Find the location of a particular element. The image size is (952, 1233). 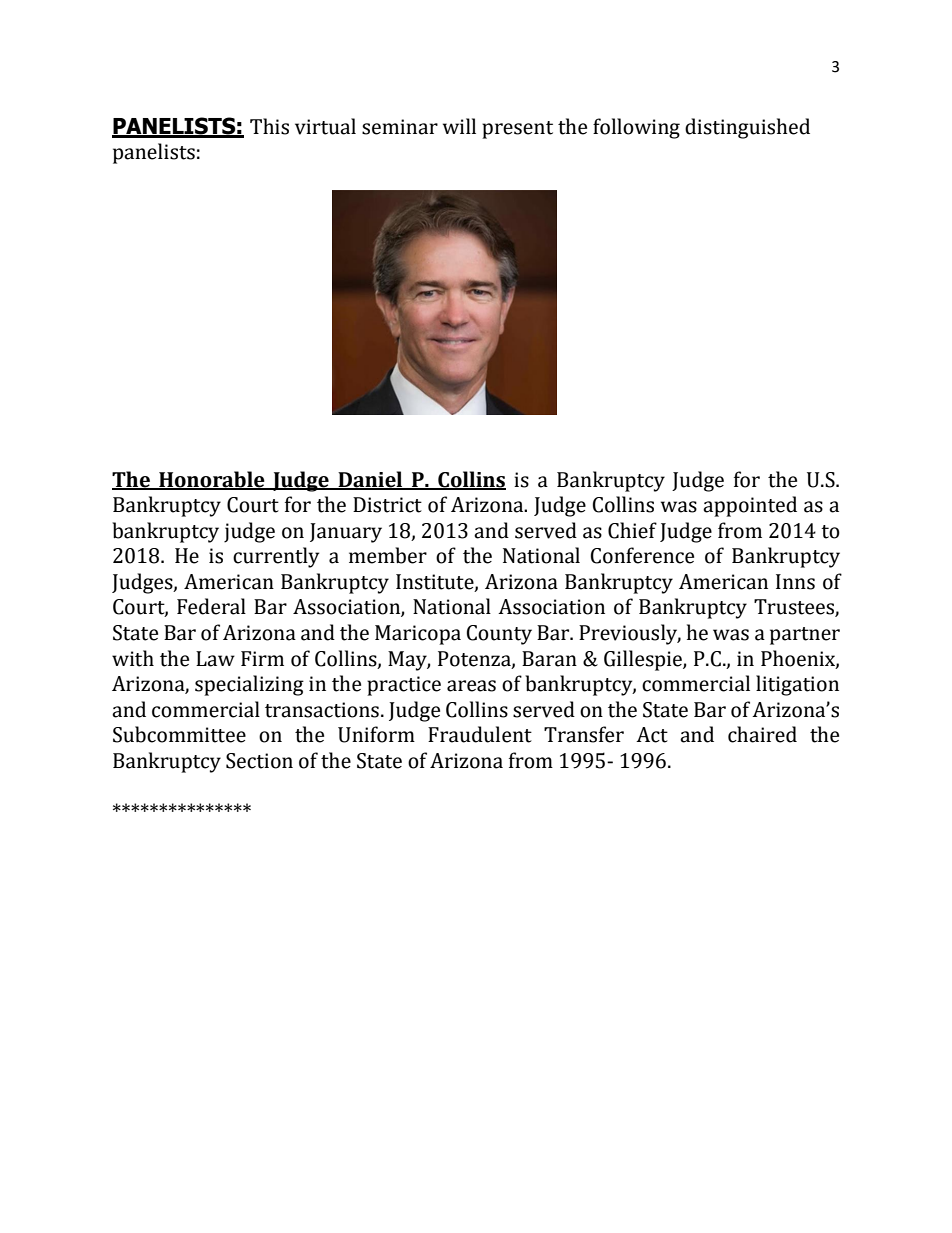

appointed is located at coordinates (750, 506).
